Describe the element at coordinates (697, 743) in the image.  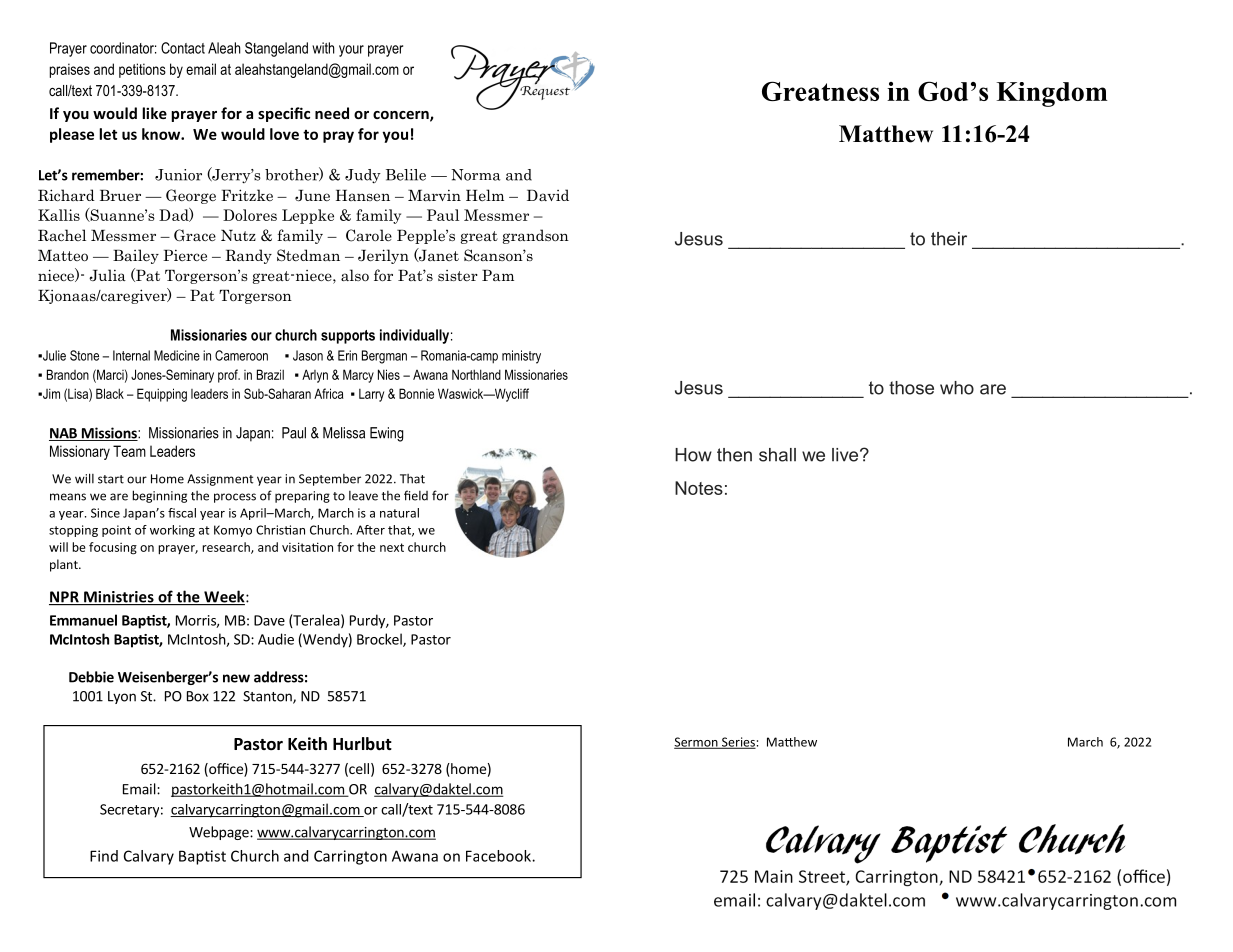
I see `Sermon` at that location.
